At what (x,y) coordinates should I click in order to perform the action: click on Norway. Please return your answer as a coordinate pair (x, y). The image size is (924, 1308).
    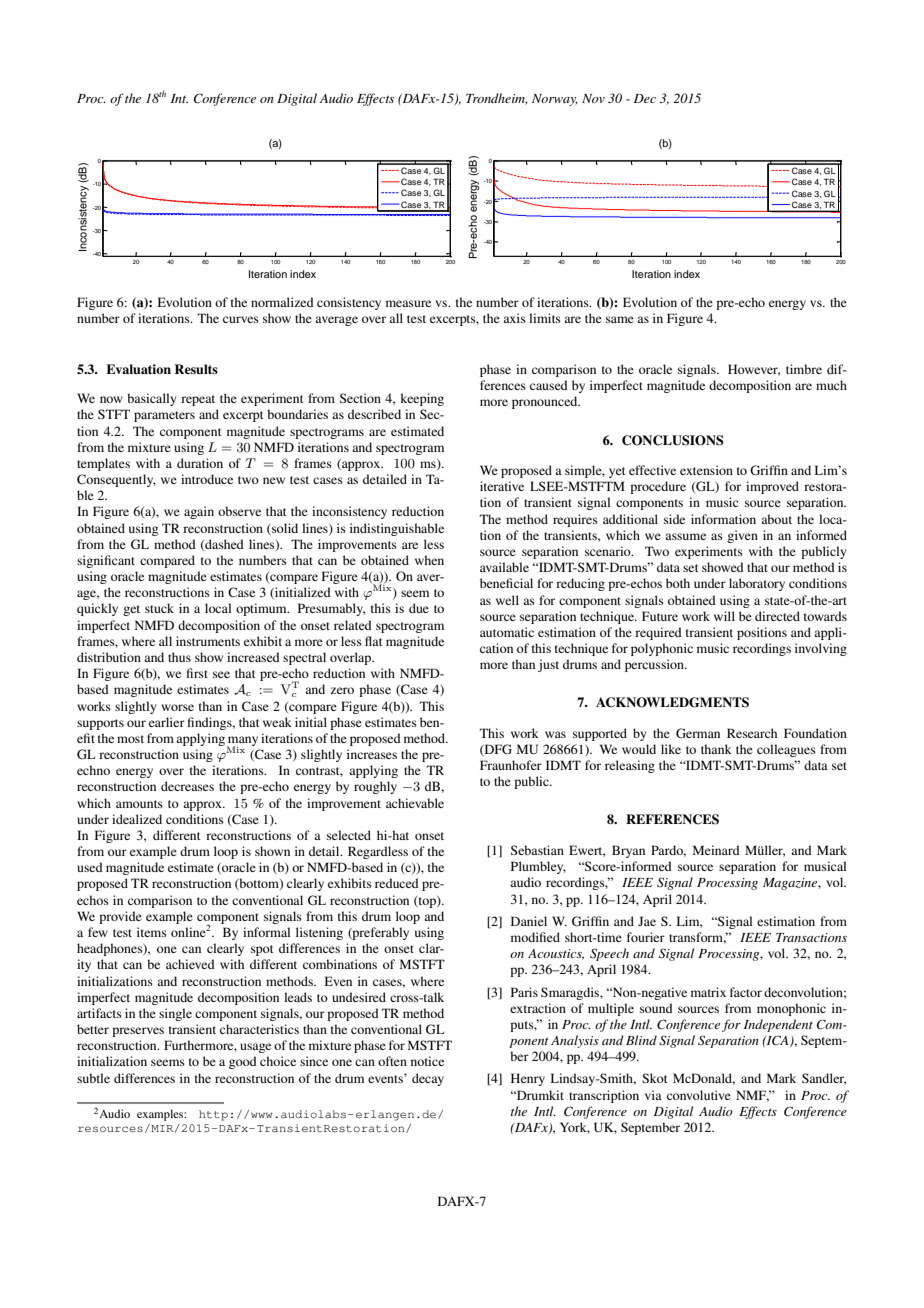
    Looking at the image, I should click on (555, 100).
